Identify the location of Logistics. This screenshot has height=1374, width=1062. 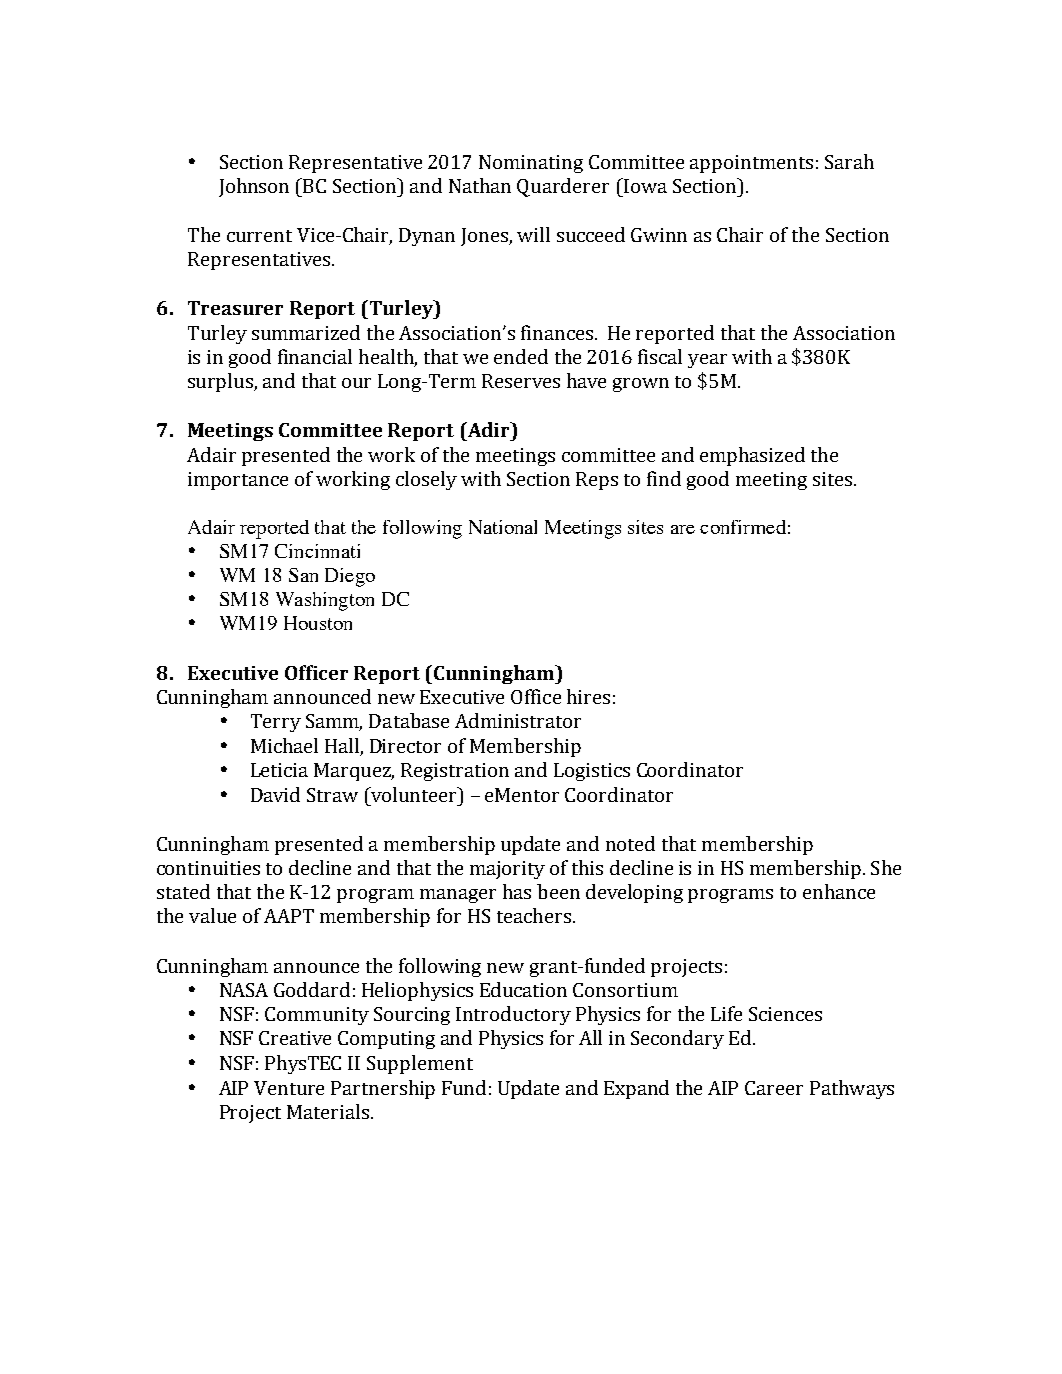
(592, 772).
